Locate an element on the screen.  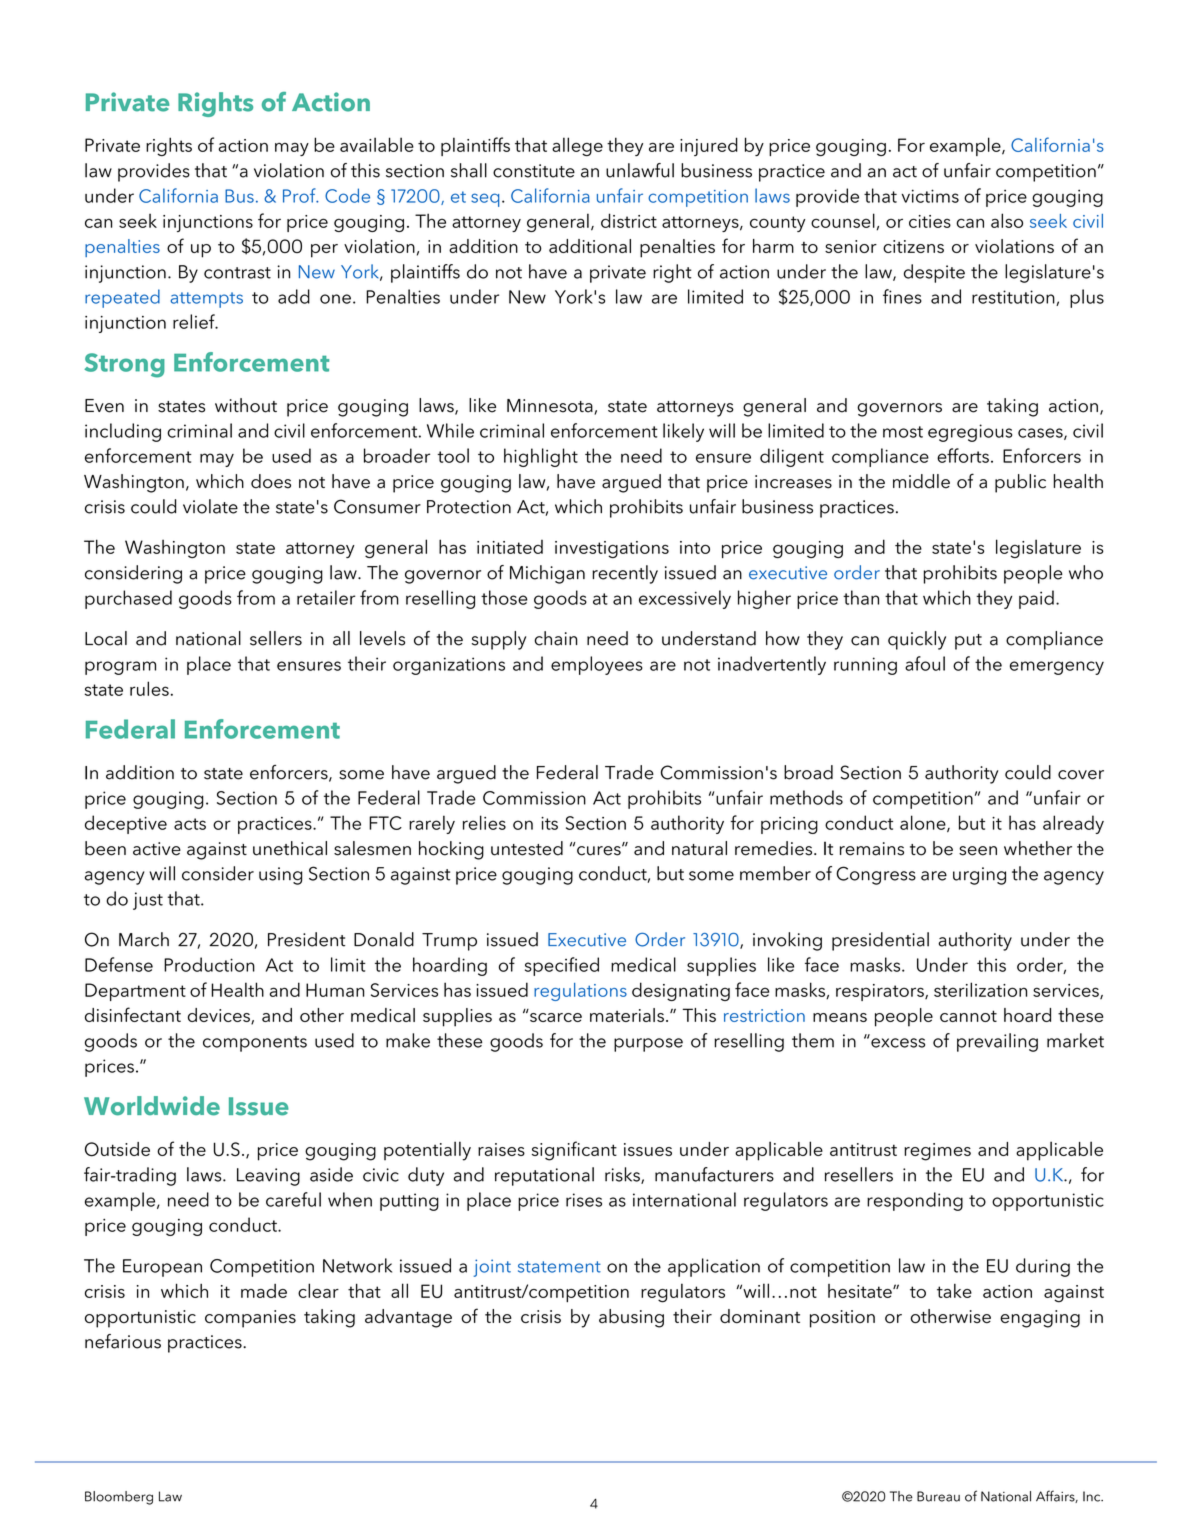
Prof is located at coordinates (300, 195).
